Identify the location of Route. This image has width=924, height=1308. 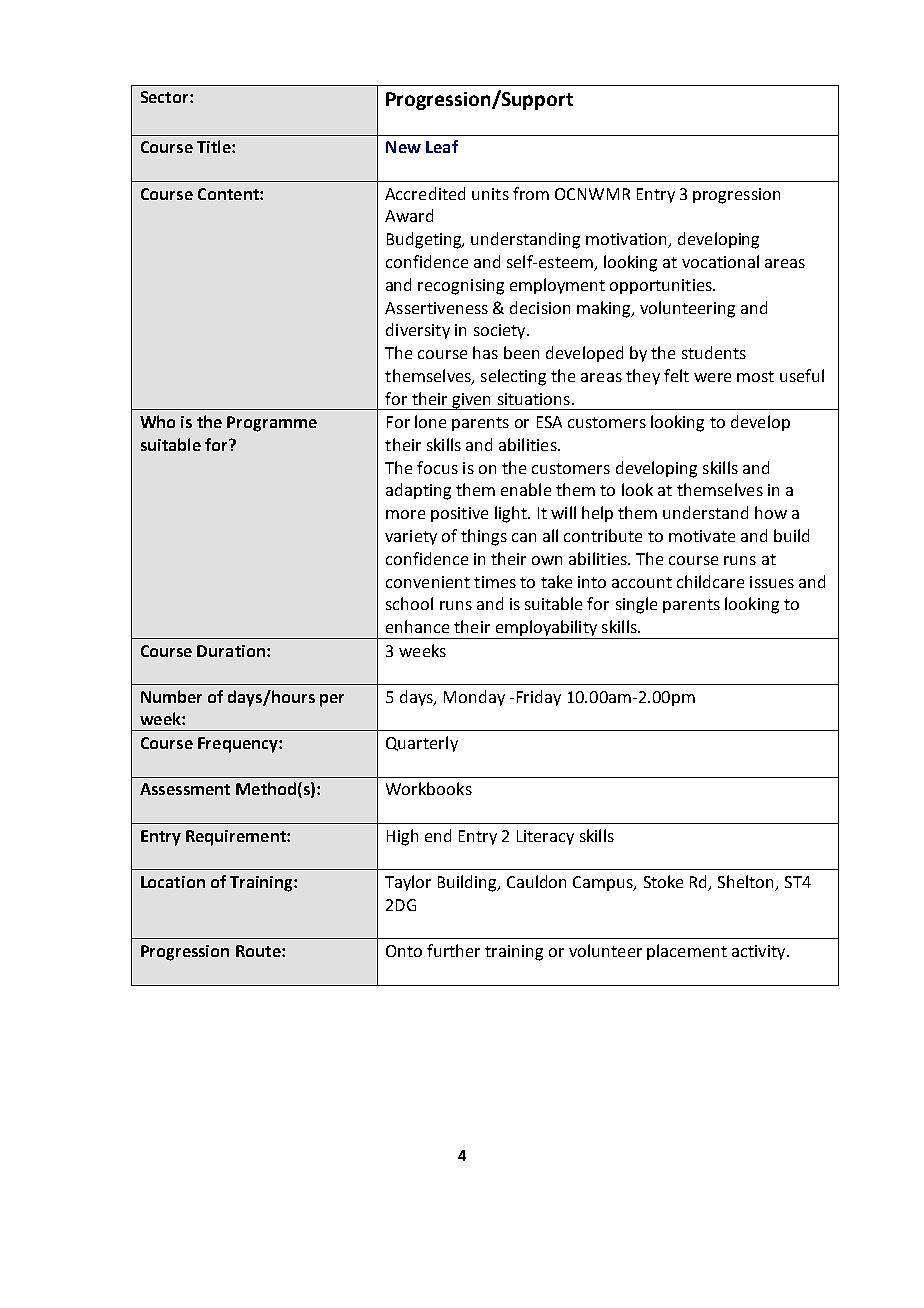
(259, 951).
